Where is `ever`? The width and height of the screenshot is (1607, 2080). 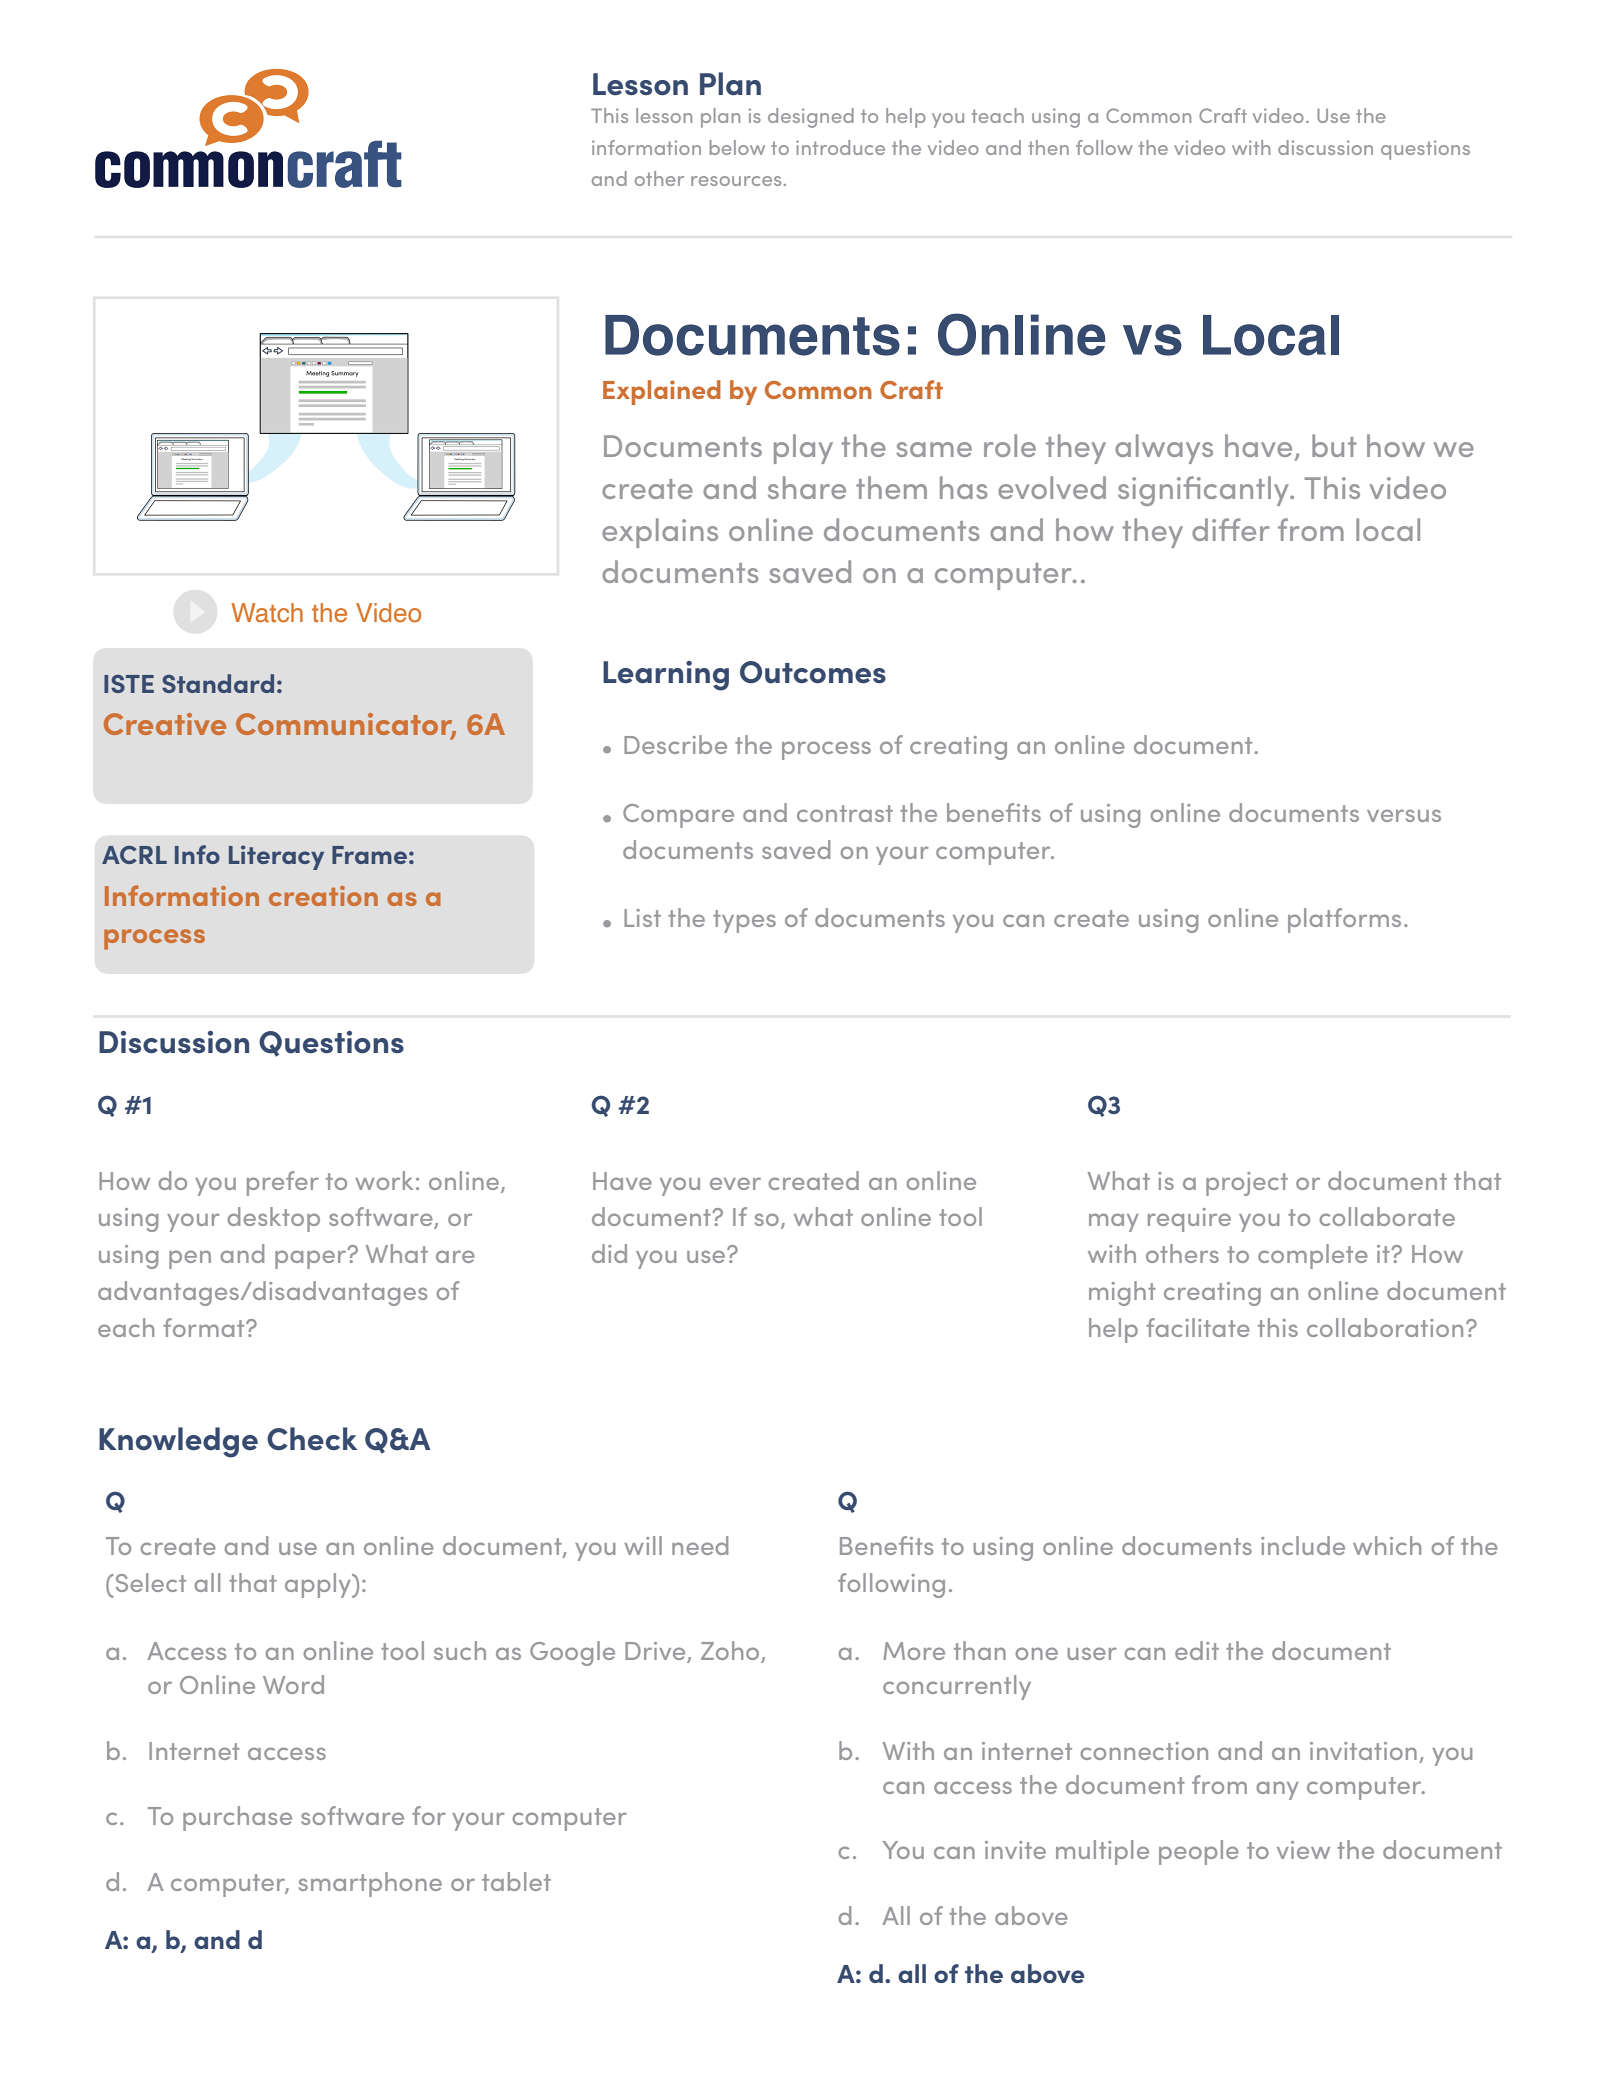 ever is located at coordinates (735, 1183).
